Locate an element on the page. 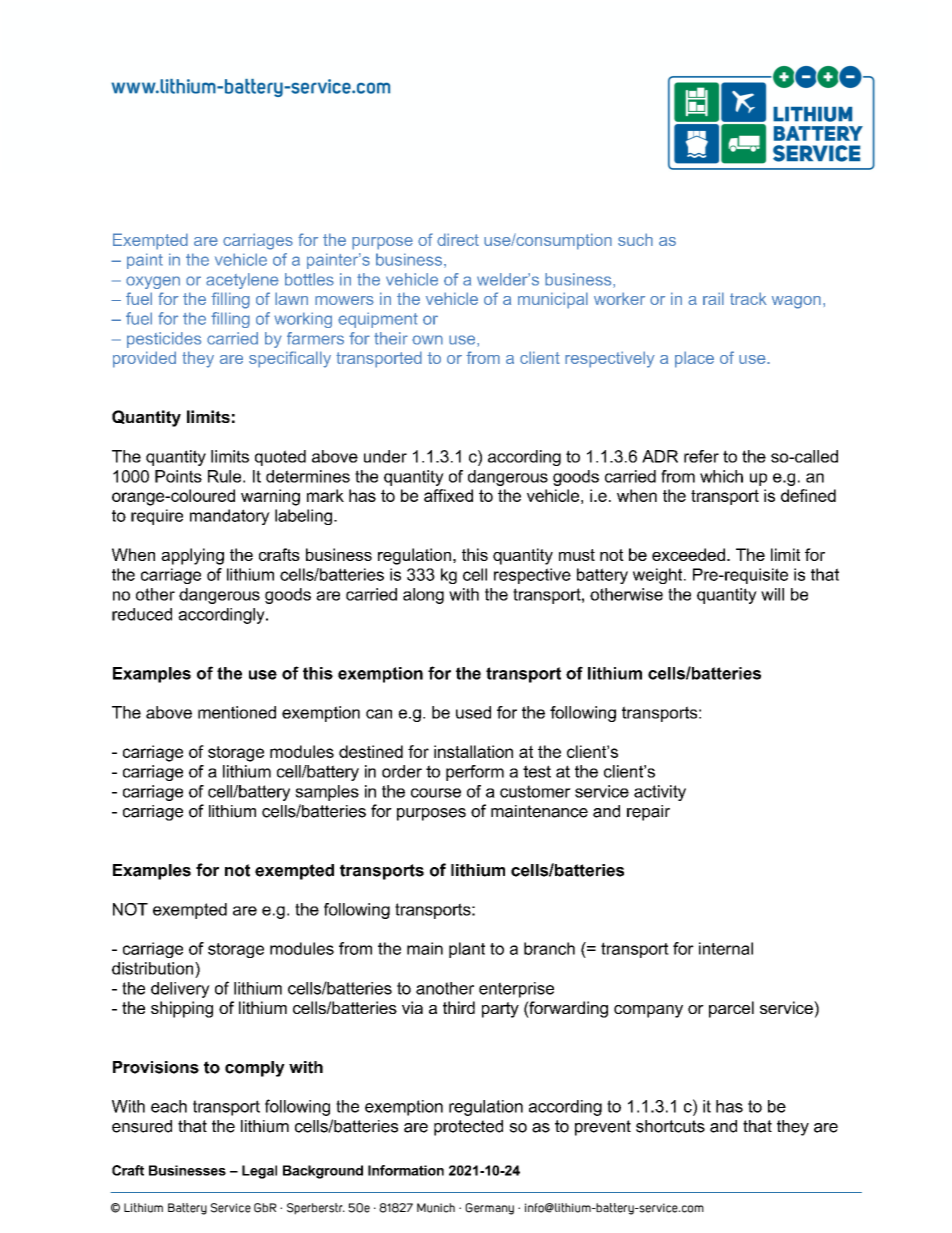  direct is located at coordinates (458, 239).
